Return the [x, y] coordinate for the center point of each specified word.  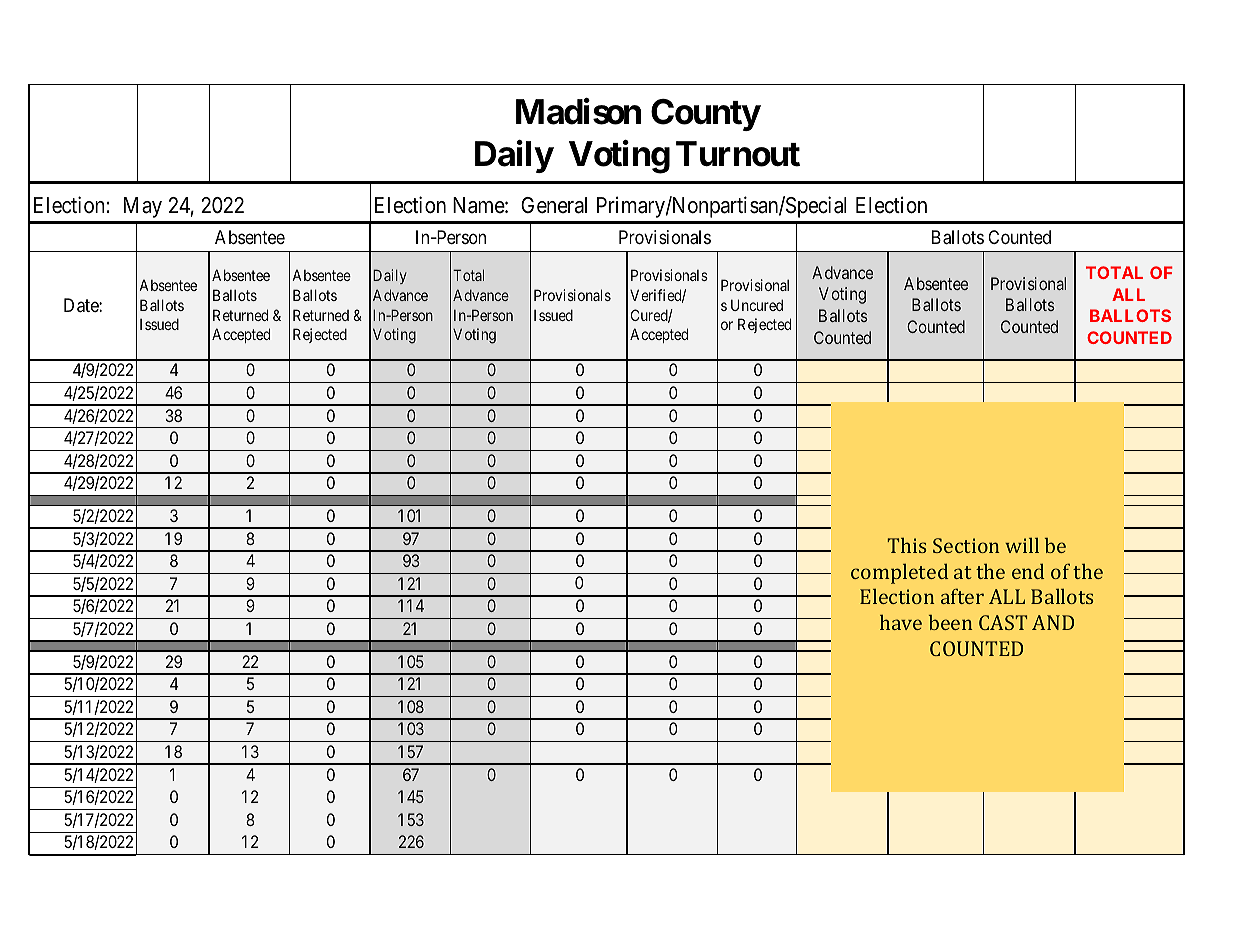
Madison [578, 112]
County [705, 115]
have [901, 622]
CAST [1003, 622]
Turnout [738, 154]
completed [899, 573]
